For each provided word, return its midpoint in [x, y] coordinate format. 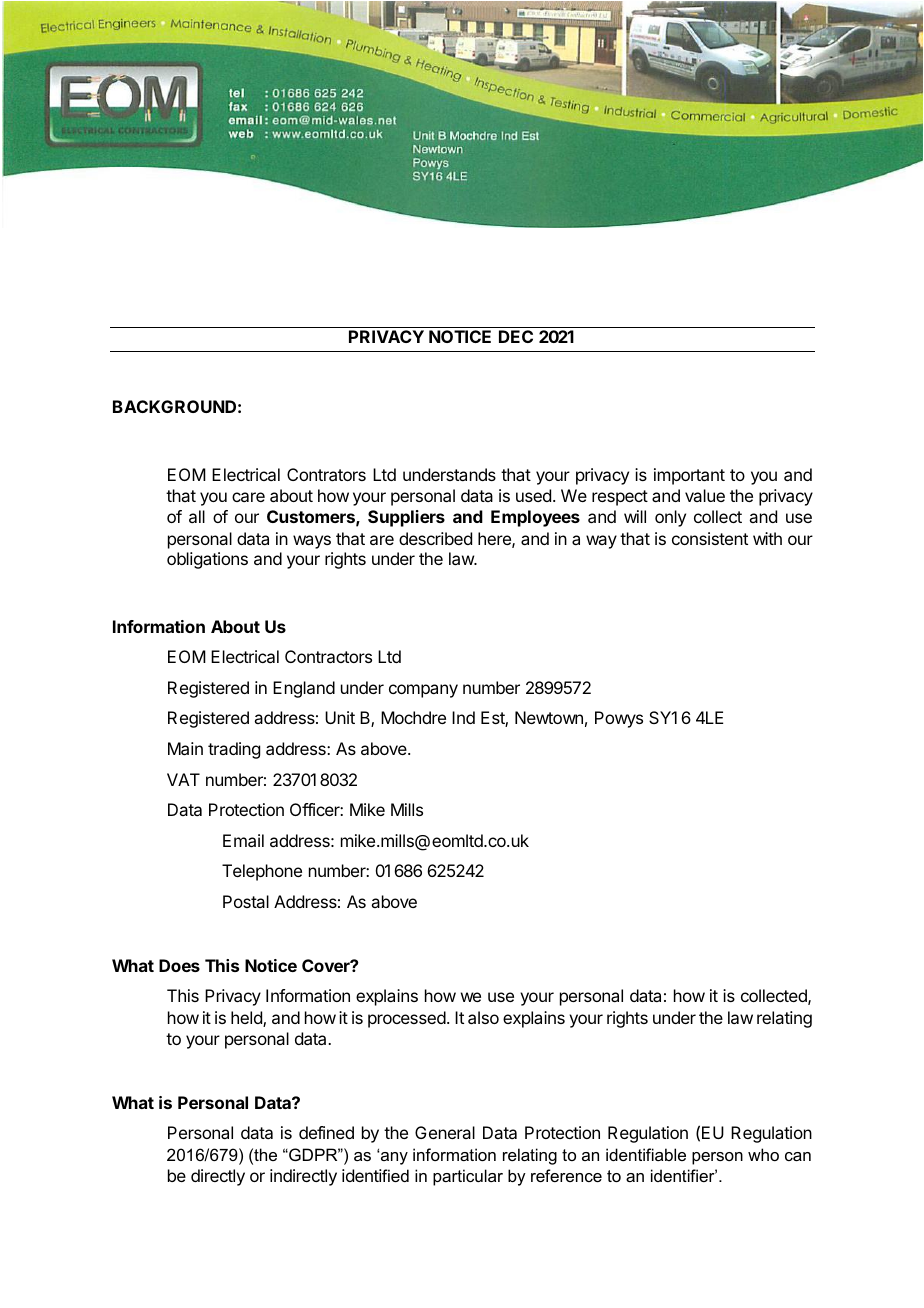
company [423, 691]
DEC [516, 336]
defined [326, 1132]
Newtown [549, 717]
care [248, 497]
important [689, 476]
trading [234, 750]
